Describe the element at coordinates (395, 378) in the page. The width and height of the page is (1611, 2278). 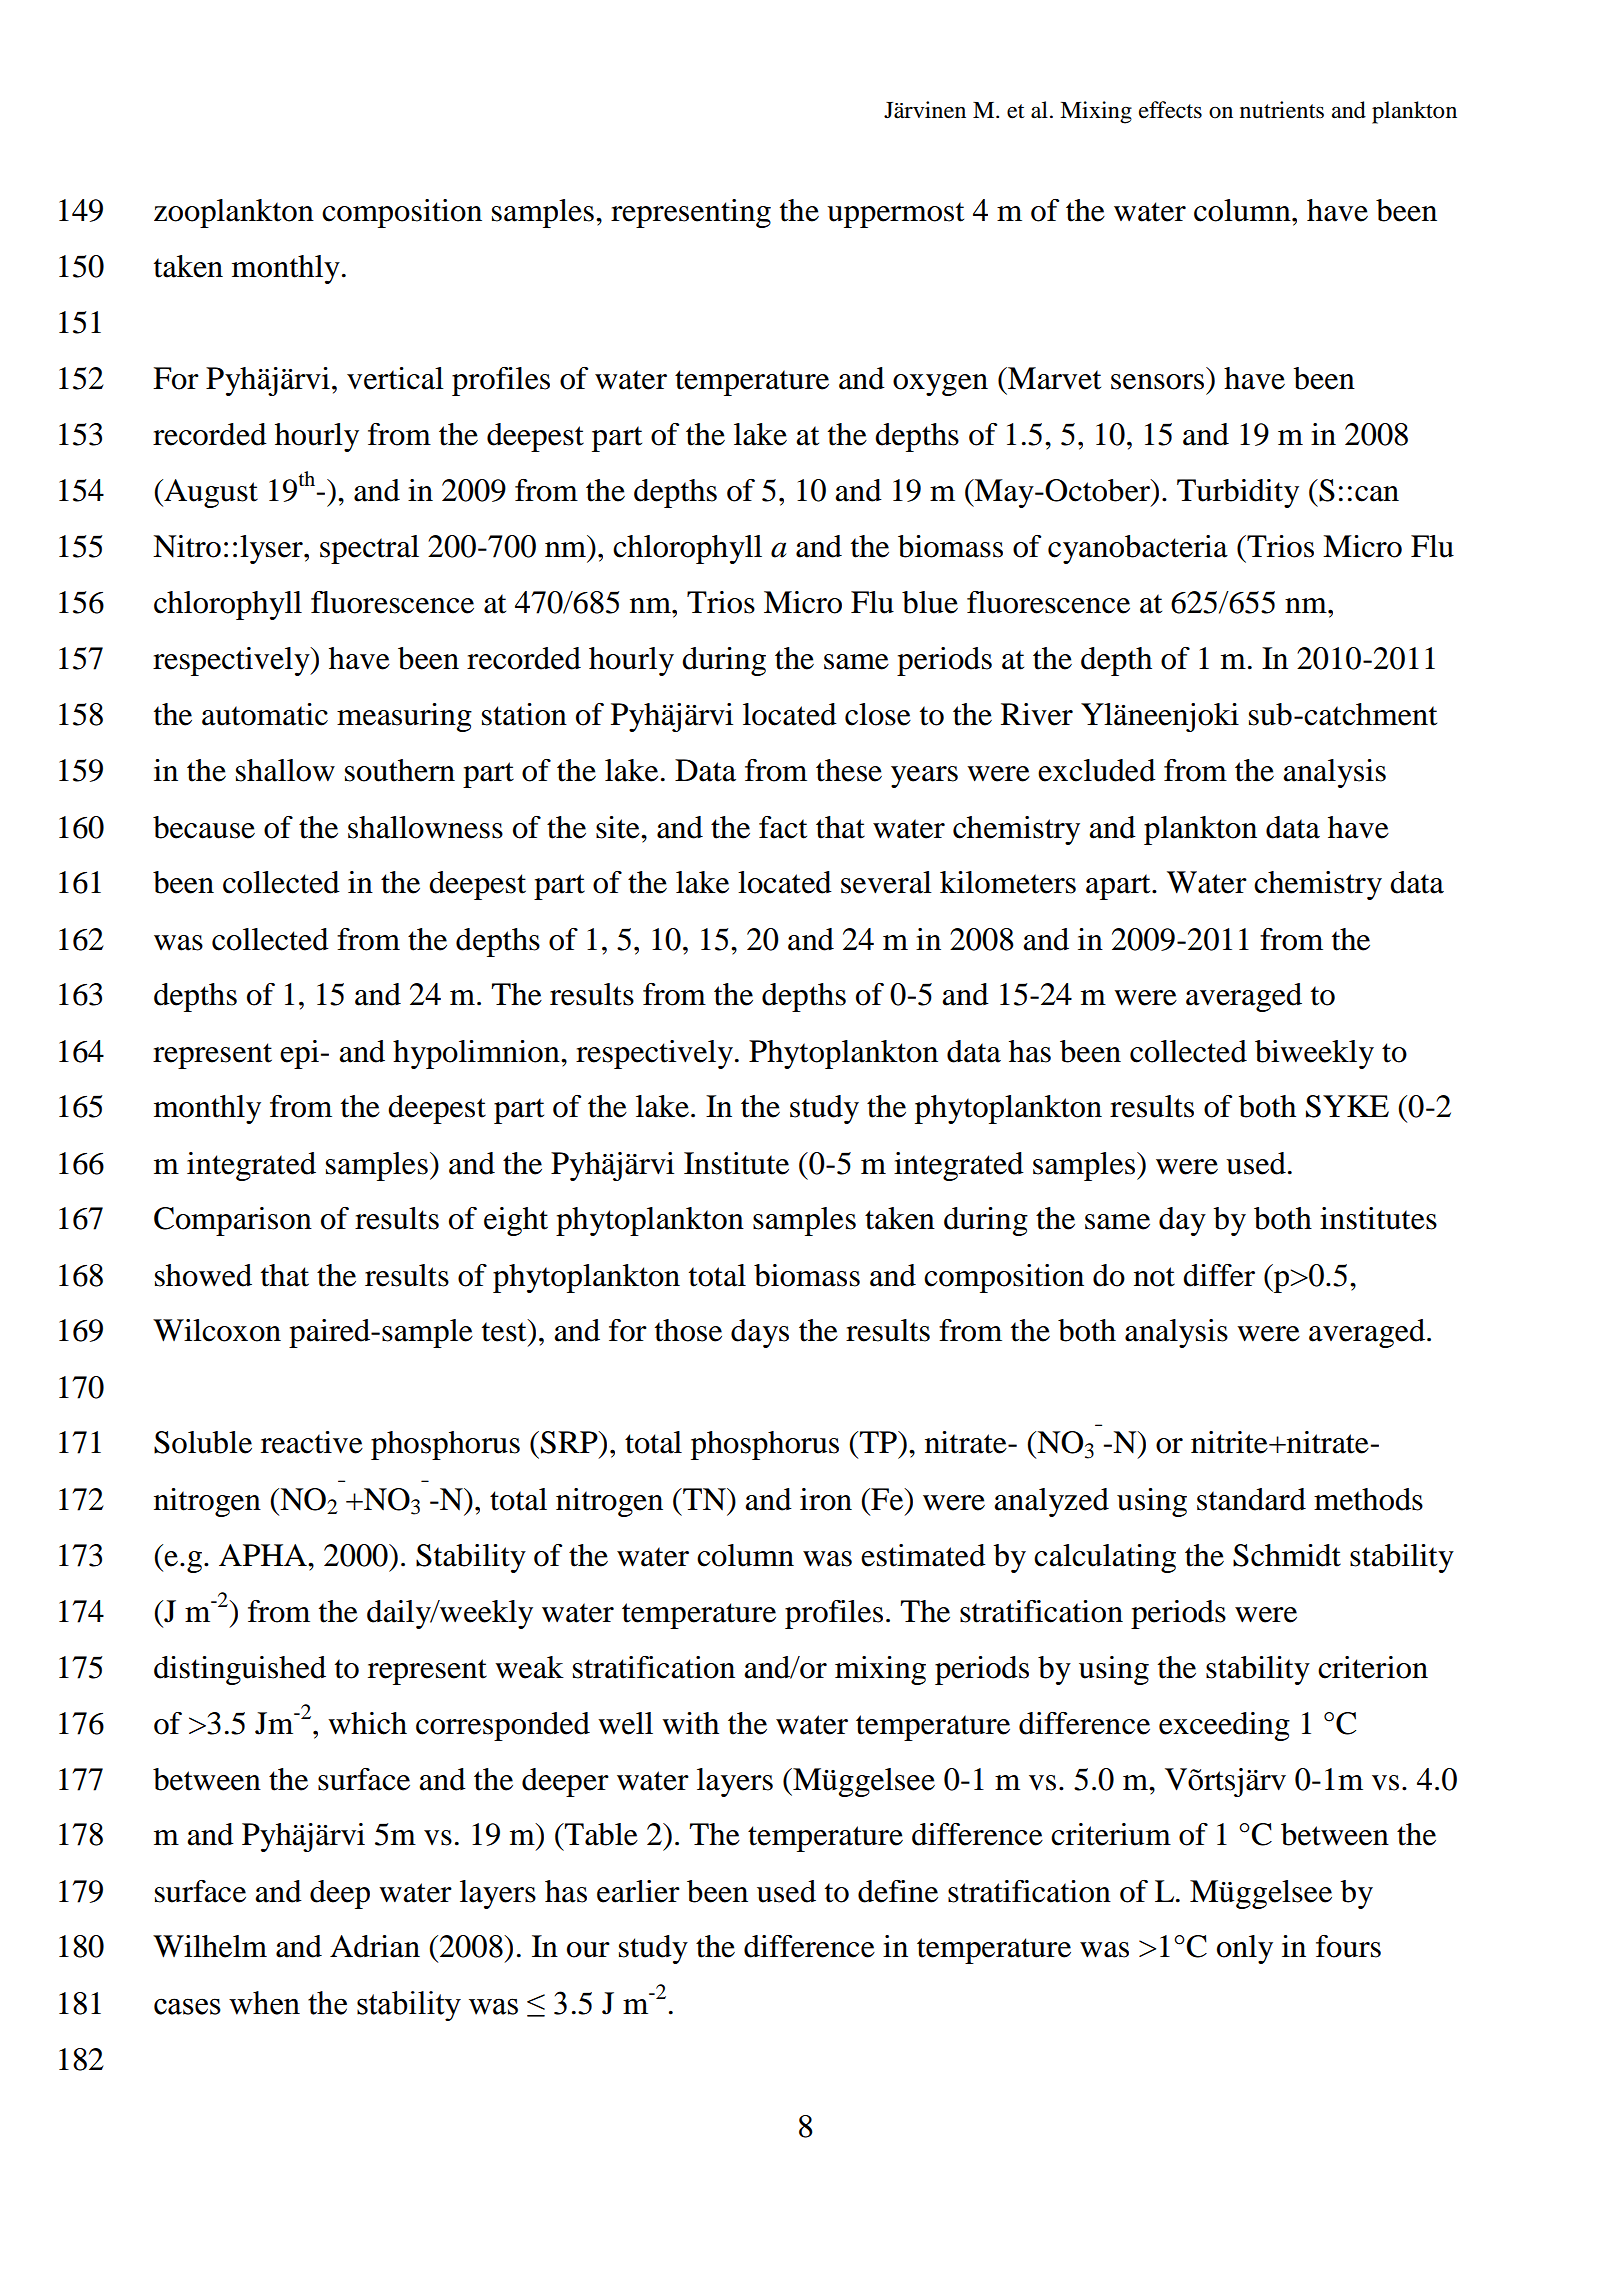
I see `vertical` at that location.
